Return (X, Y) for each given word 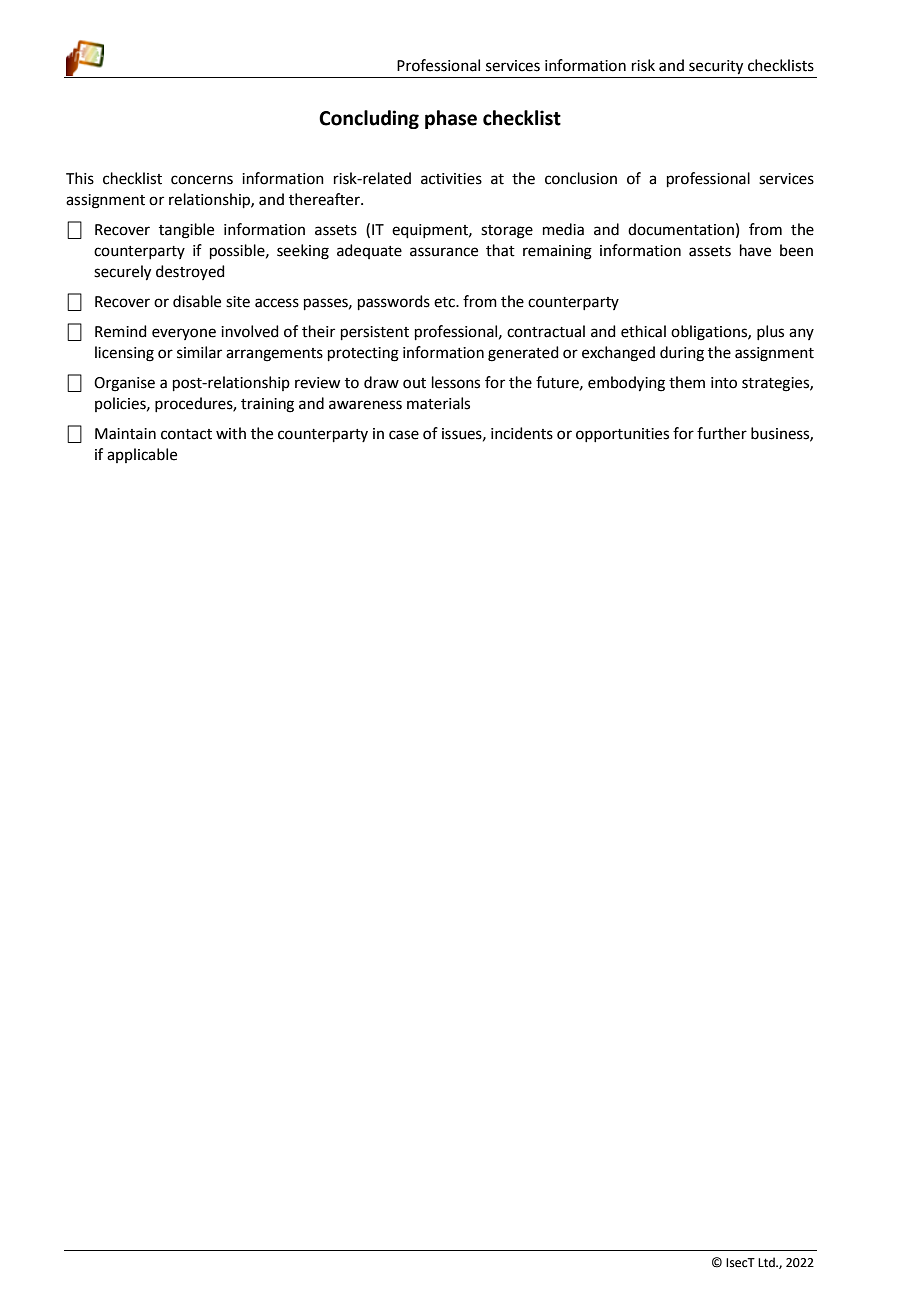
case (404, 435)
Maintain (125, 434)
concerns (202, 180)
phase (451, 119)
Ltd (767, 1262)
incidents (522, 433)
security (716, 67)
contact (186, 434)
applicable (142, 455)
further (722, 433)
